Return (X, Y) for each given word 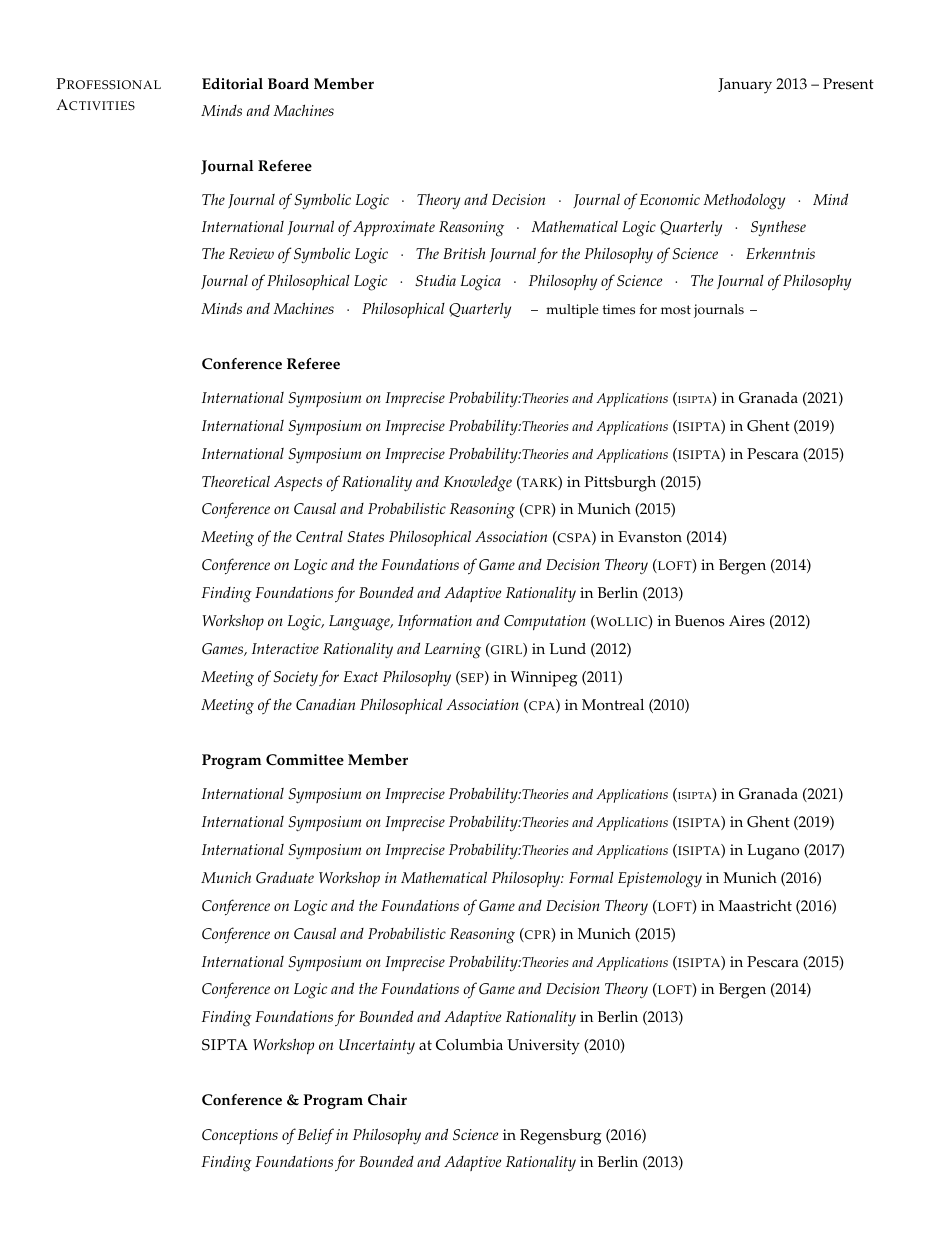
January (745, 86)
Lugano (773, 852)
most (676, 310)
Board (288, 84)
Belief (316, 1136)
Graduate (285, 878)
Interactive (285, 648)
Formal (591, 877)
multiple (572, 311)
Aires (747, 621)
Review (251, 253)
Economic (670, 199)
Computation (545, 622)
